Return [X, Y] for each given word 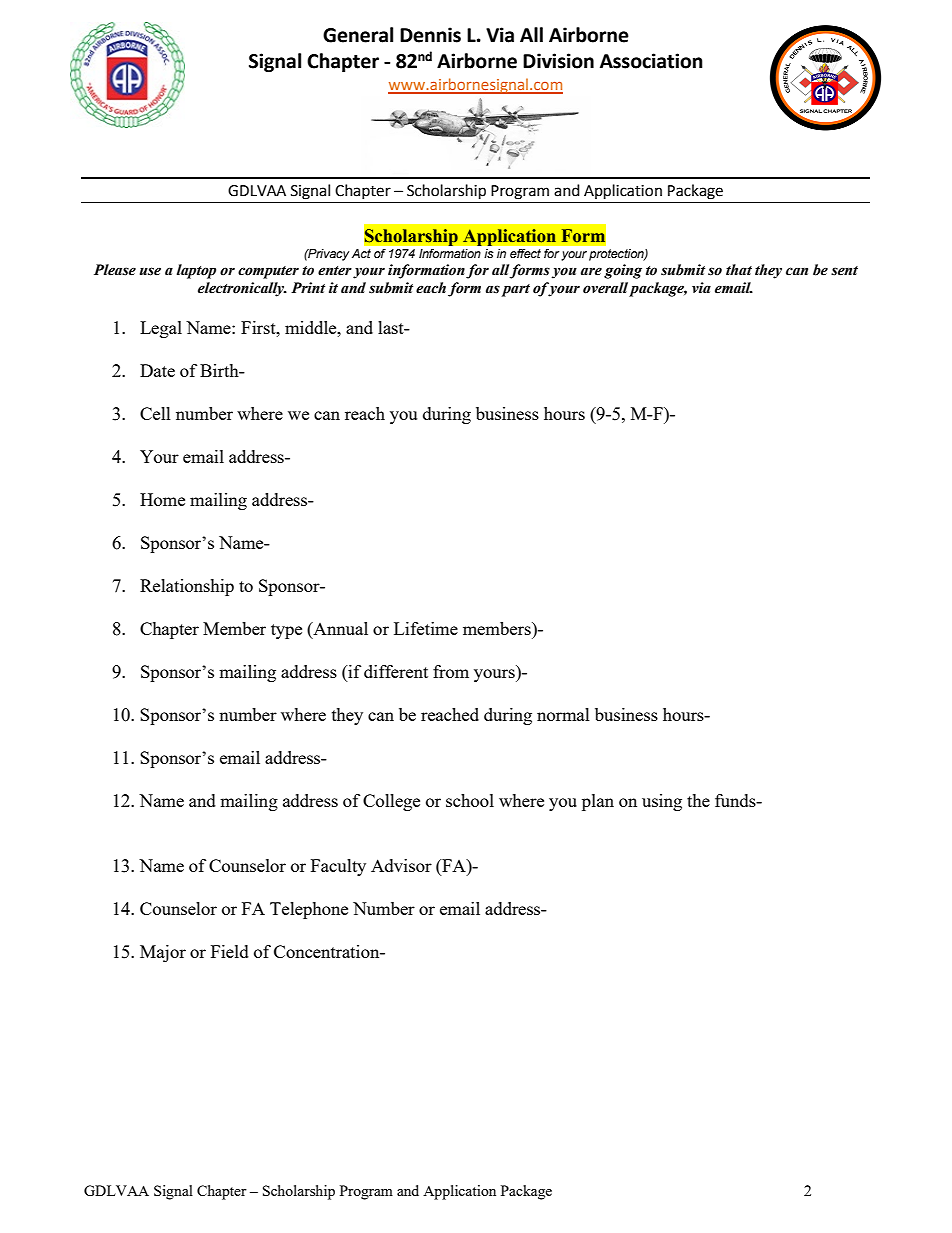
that [739, 270]
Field [230, 951]
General [358, 35]
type [286, 631]
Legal [161, 329]
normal [563, 714]
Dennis [430, 35]
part [516, 290]
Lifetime [426, 628]
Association [651, 61]
